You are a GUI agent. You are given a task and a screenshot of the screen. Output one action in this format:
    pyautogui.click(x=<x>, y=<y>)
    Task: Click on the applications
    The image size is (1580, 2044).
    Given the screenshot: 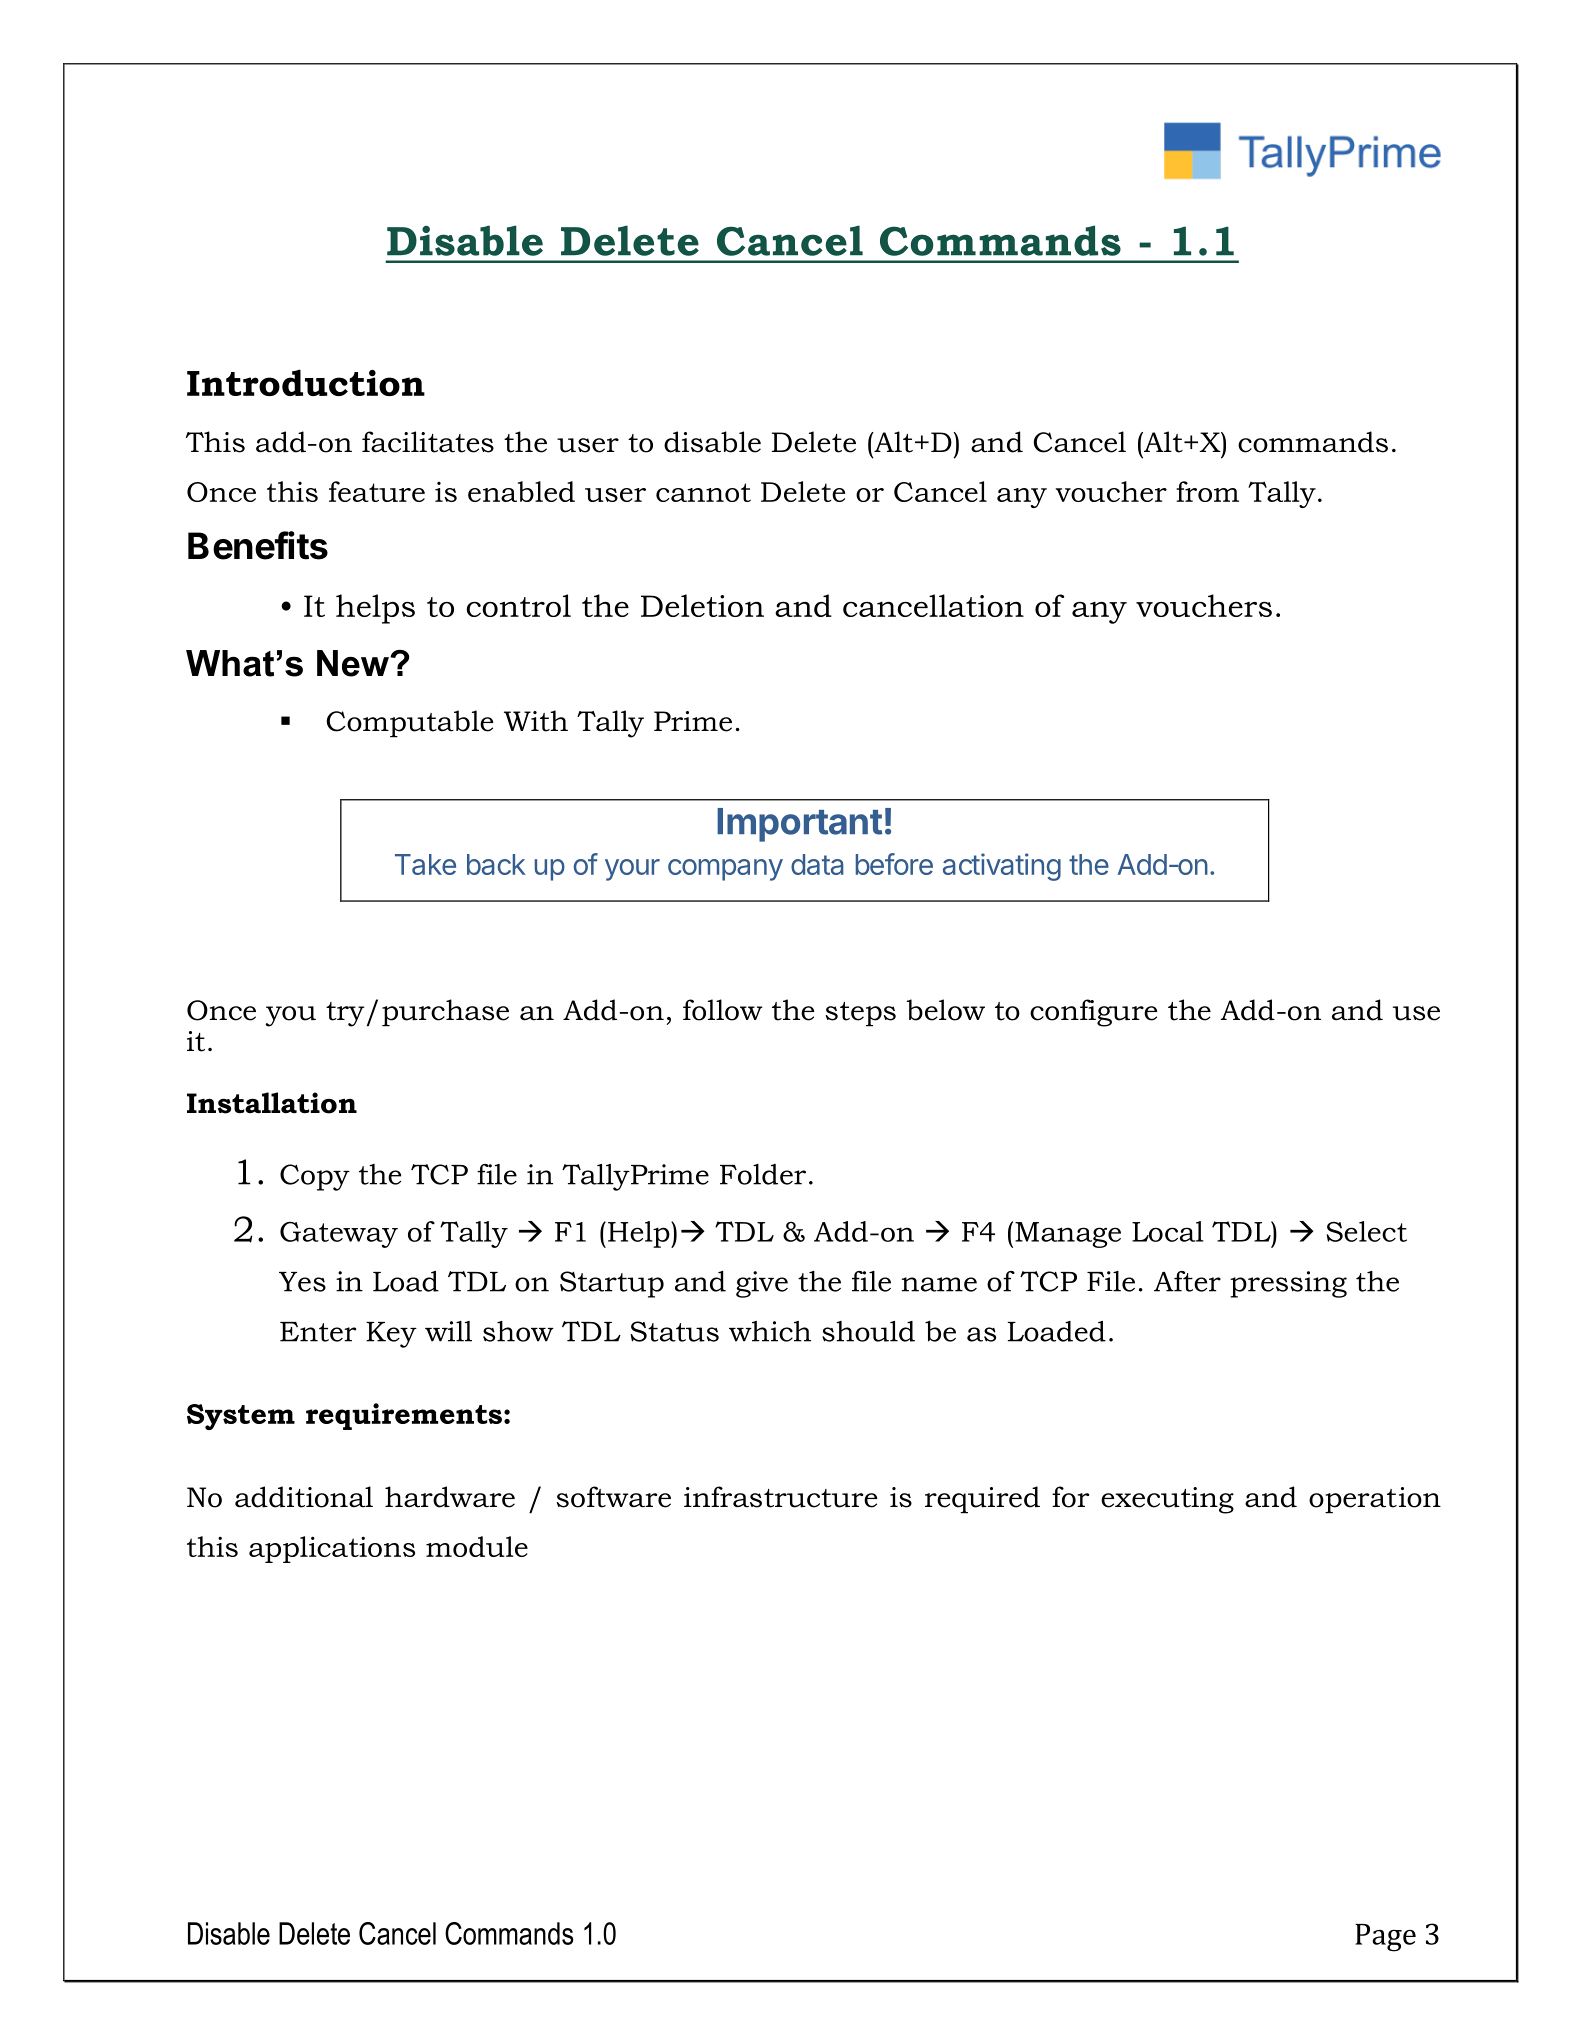 What is the action you would take?
    pyautogui.click(x=332, y=1549)
